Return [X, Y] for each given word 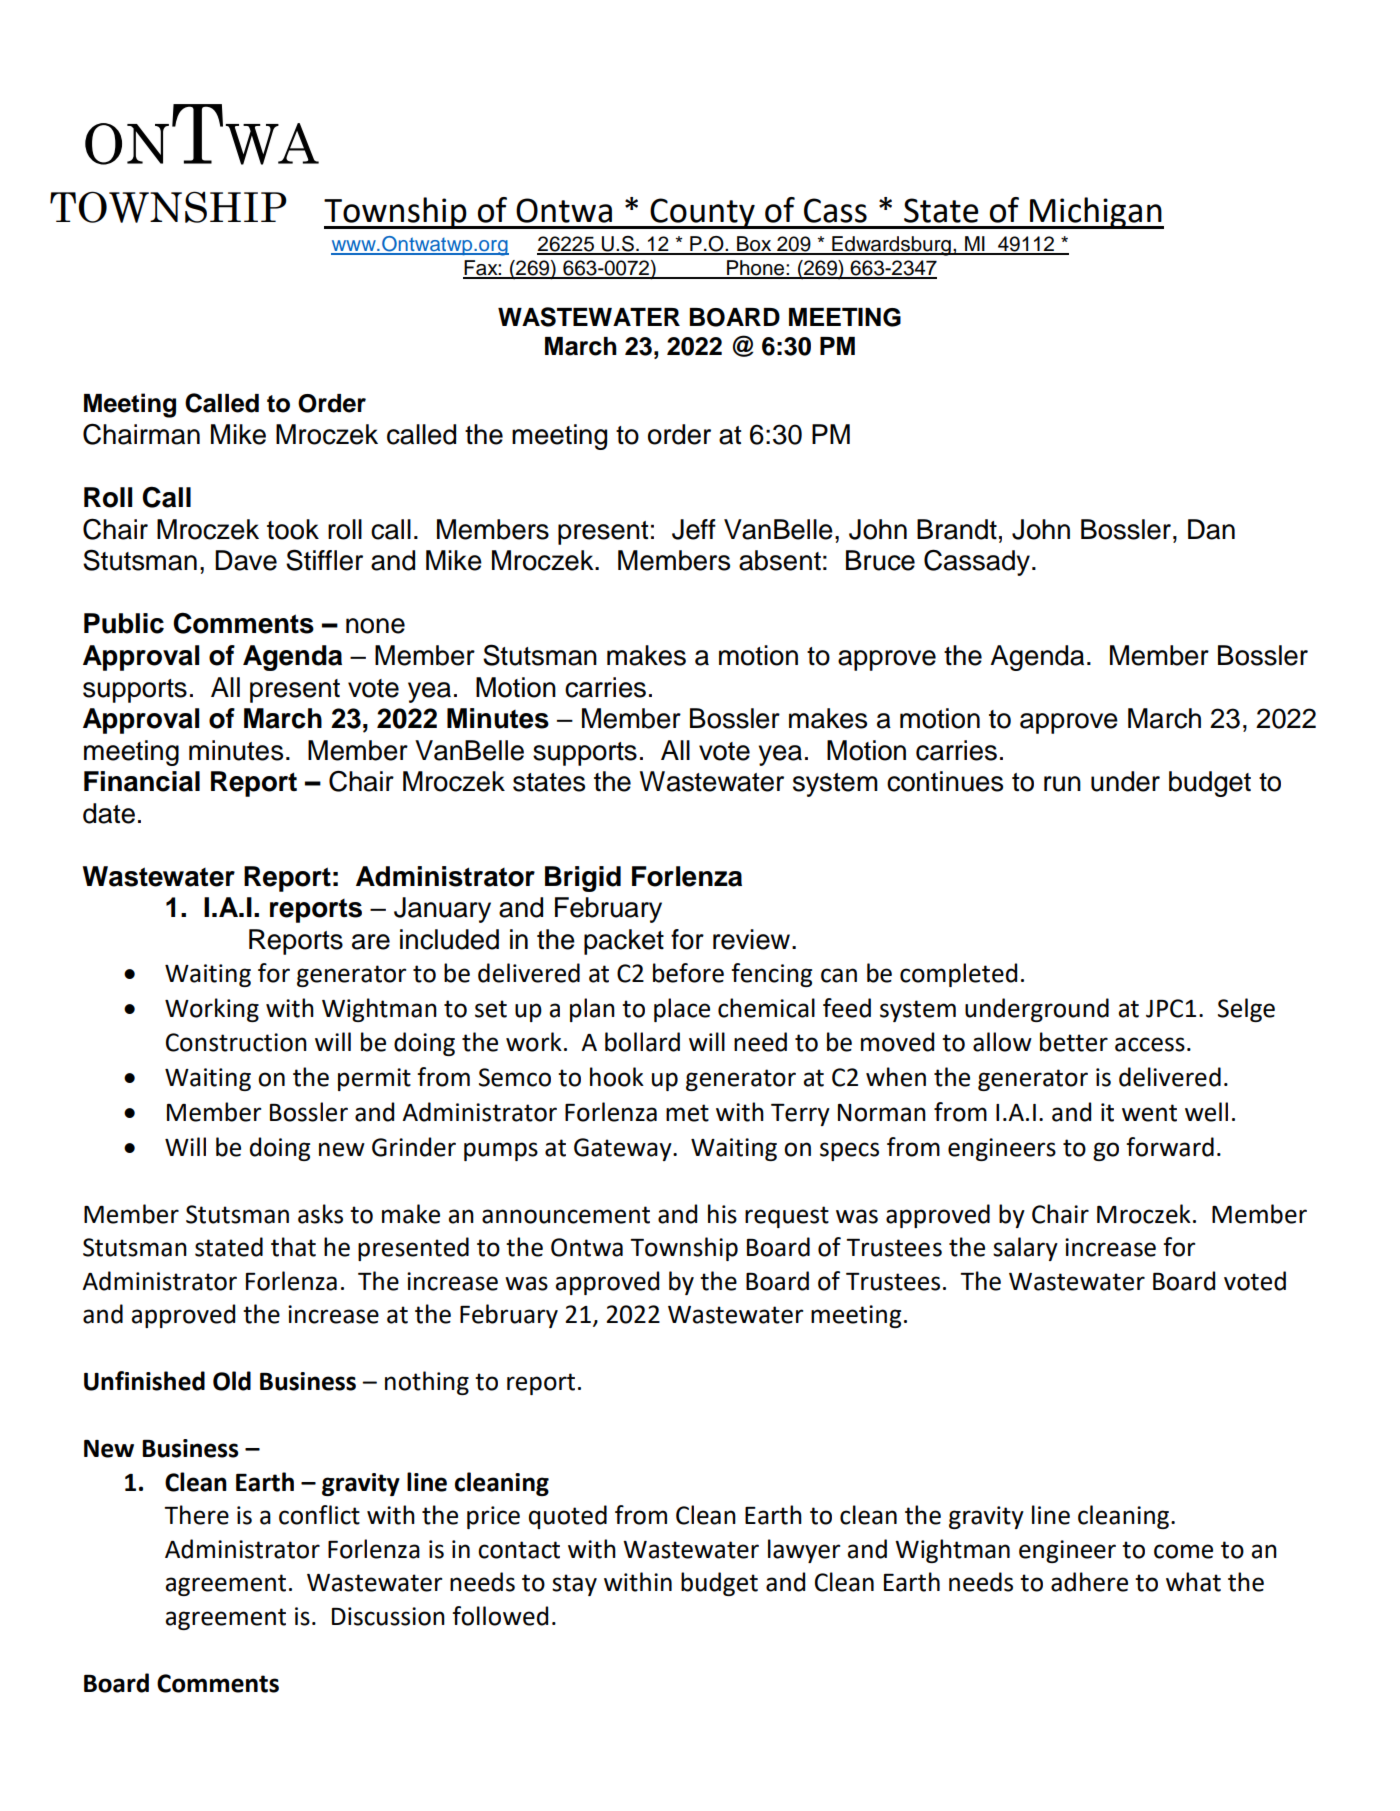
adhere [1089, 1582]
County [703, 213]
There [196, 1515]
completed [958, 975]
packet [624, 942]
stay [574, 1585]
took [293, 529]
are [371, 942]
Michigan [1096, 213]
